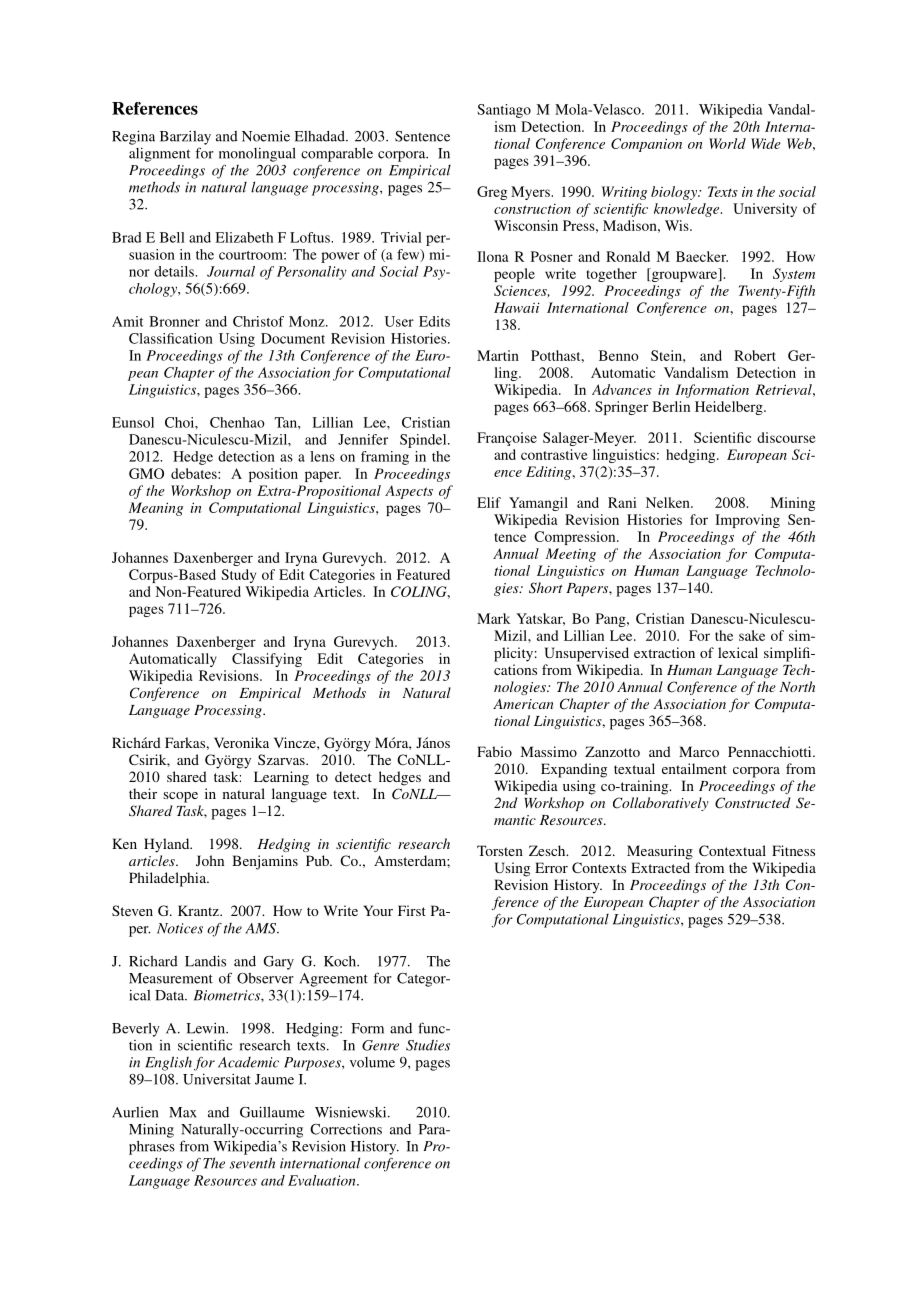  What do you see at coordinates (755, 355) in the screenshot?
I see `Robert` at bounding box center [755, 355].
